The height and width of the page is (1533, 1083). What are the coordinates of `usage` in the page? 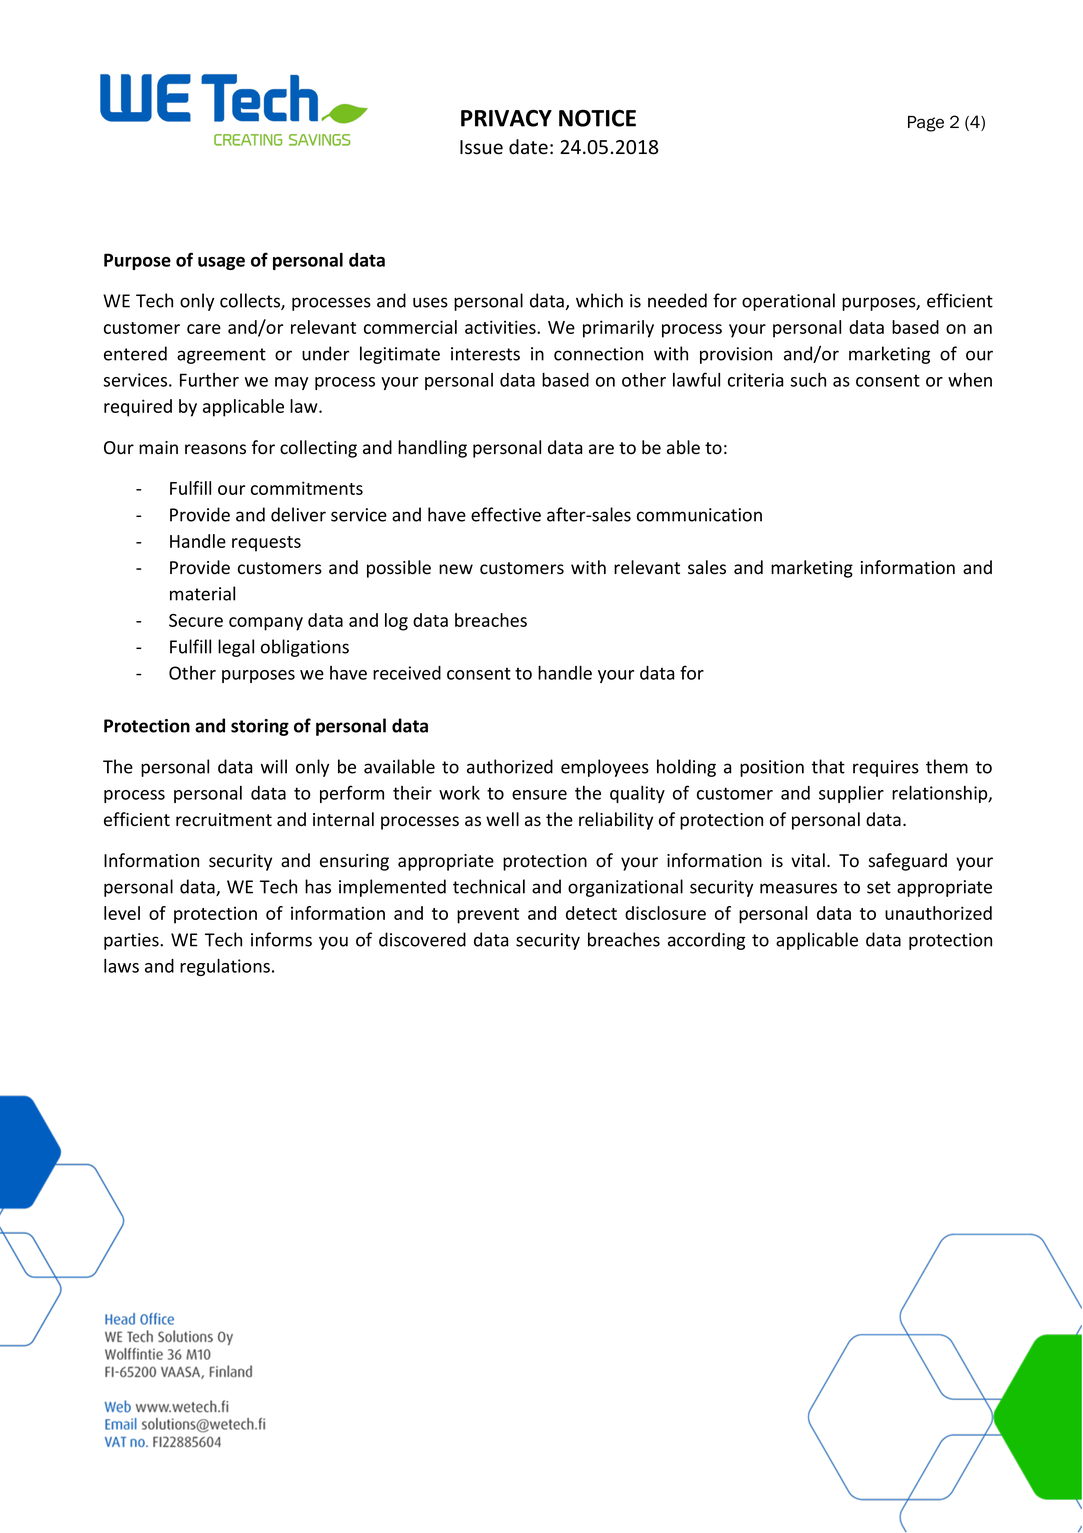 It's located at (221, 263).
